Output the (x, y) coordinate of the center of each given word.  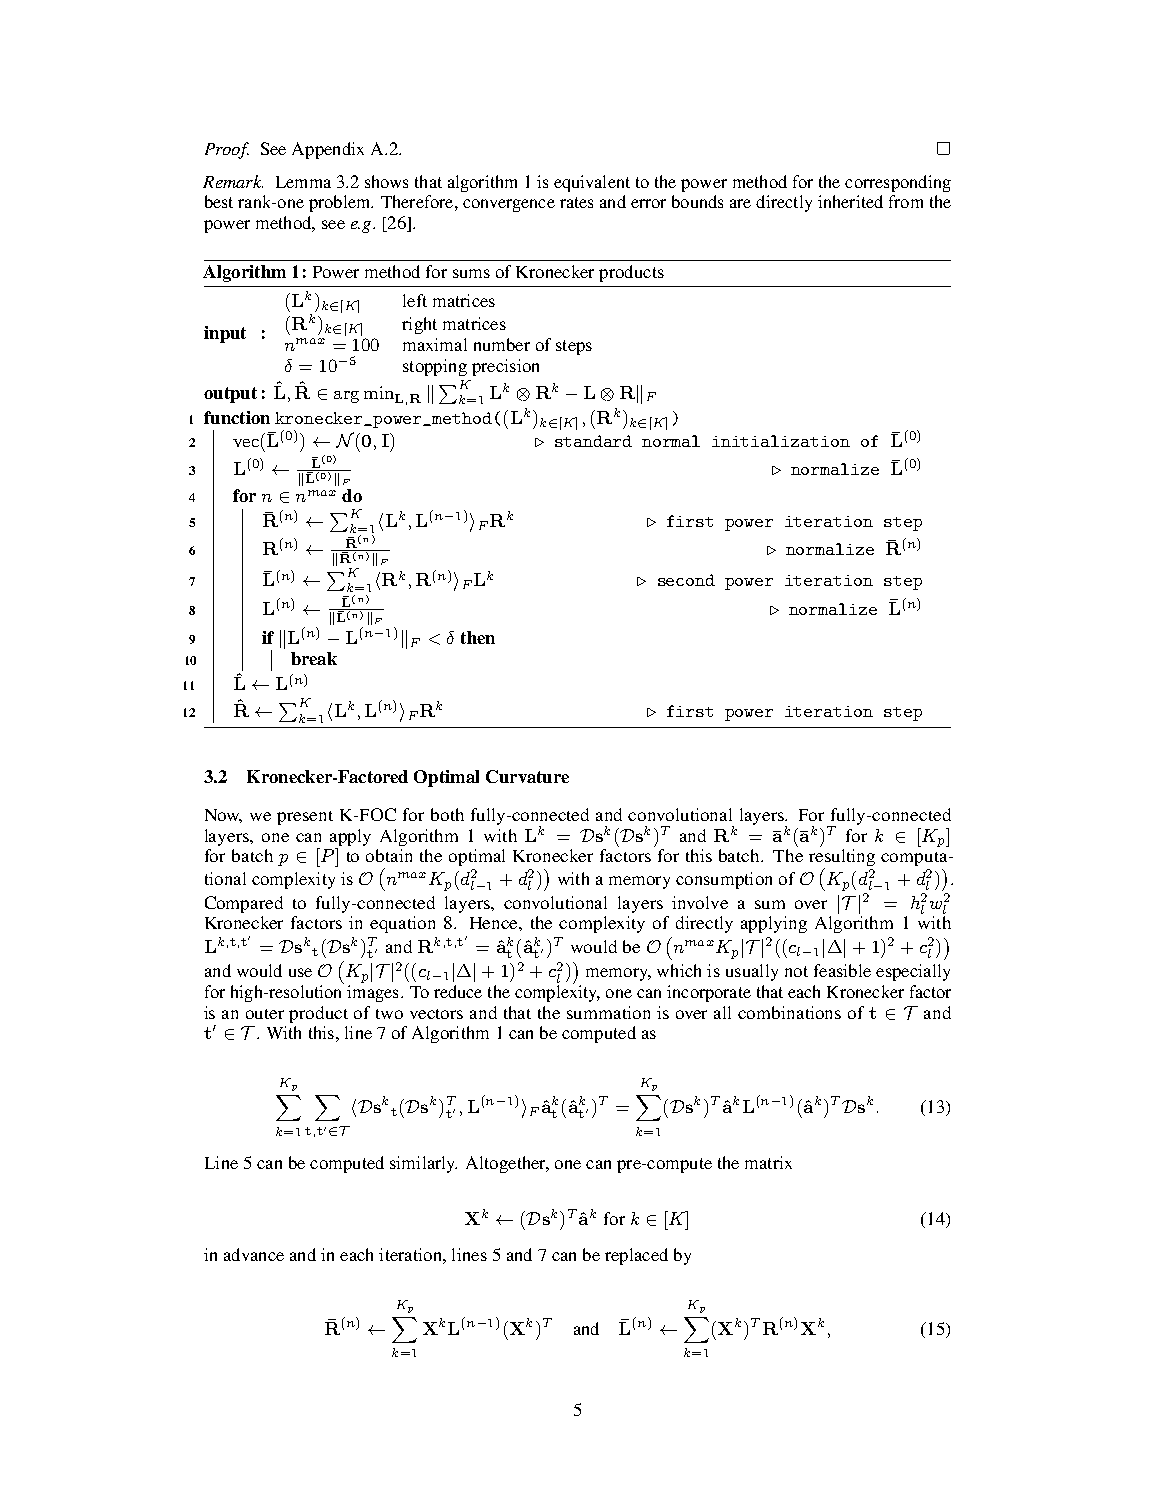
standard (593, 441)
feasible (842, 970)
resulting (842, 859)
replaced (636, 1256)
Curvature (527, 776)
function (237, 417)
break (314, 658)
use (300, 972)
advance (254, 1254)
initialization (781, 441)
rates (576, 202)
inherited (850, 201)
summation (608, 1012)
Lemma (303, 182)
